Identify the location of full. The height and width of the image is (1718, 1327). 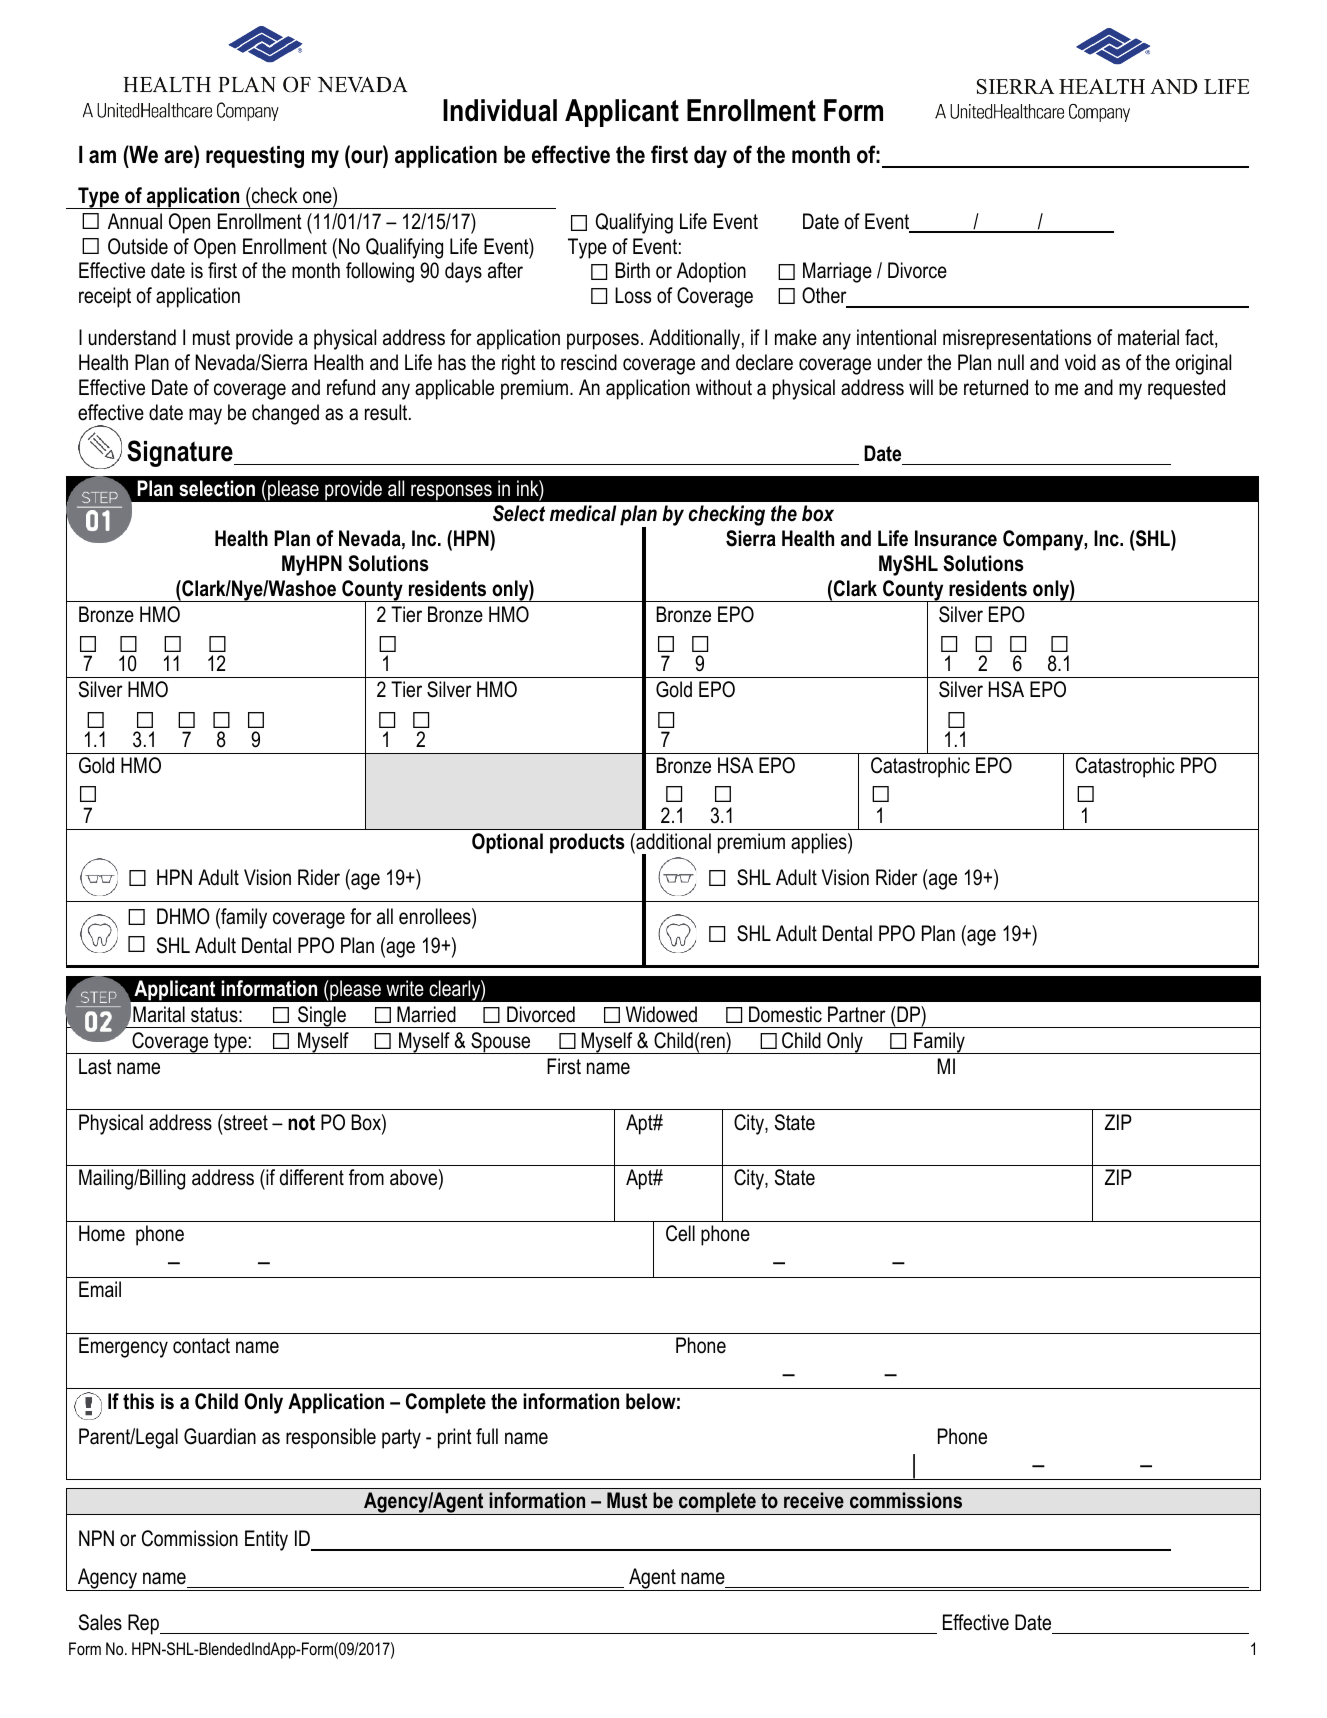
(487, 1436).
